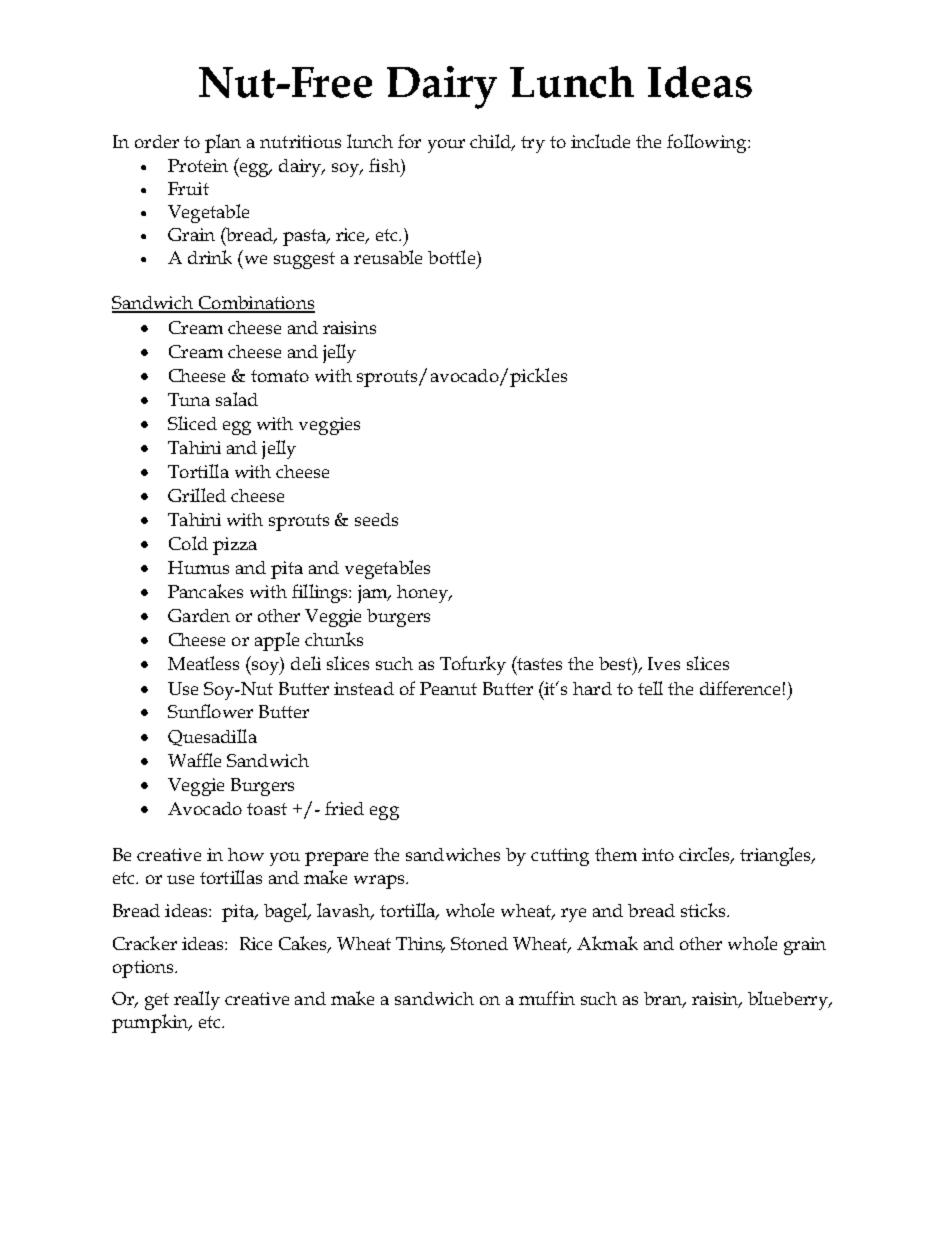  I want to click on Protein, so click(198, 165).
